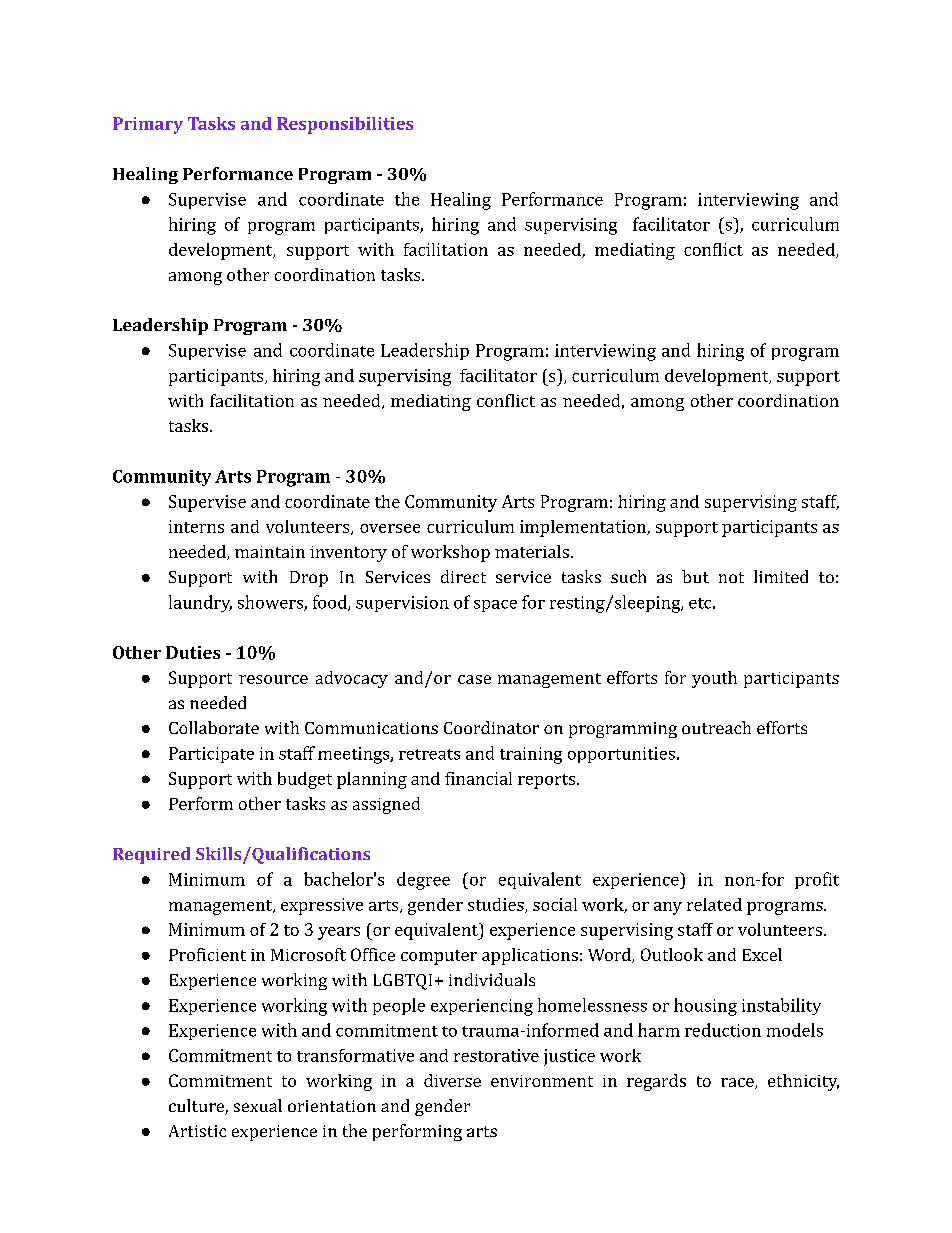 This screenshot has height=1233, width=952. I want to click on Primary, so click(148, 125).
